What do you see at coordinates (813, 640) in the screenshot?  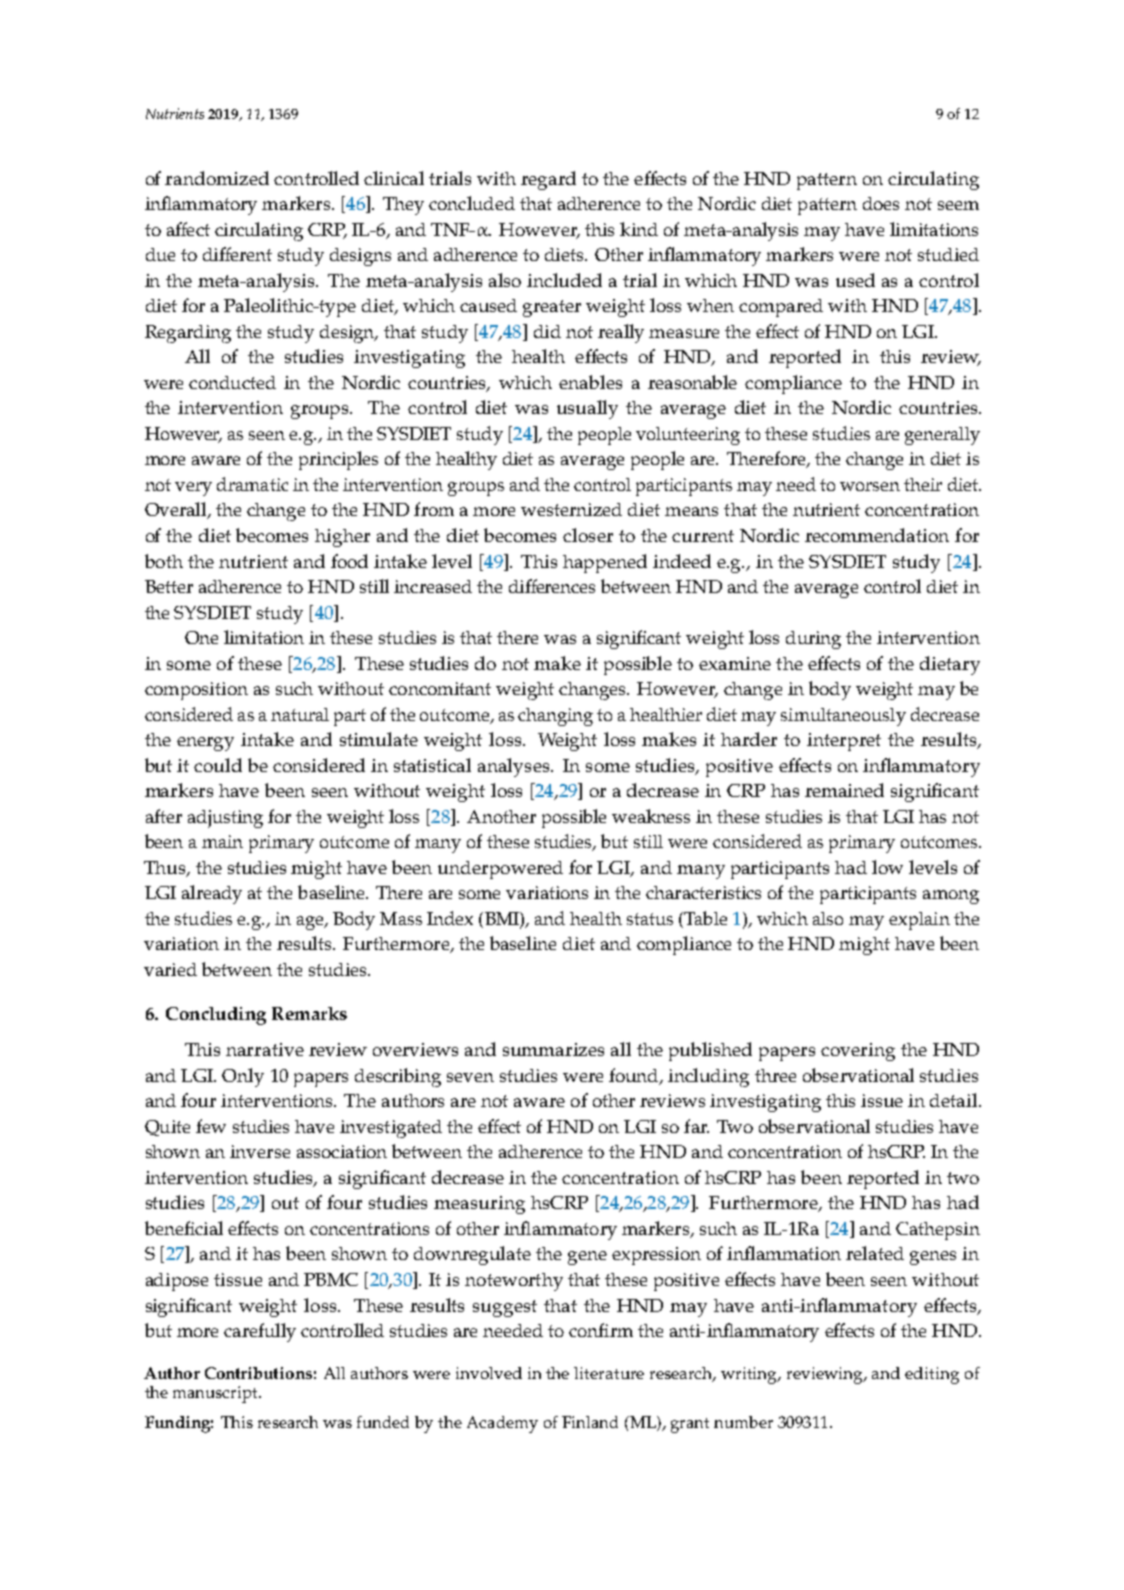 I see `during` at bounding box center [813, 640].
